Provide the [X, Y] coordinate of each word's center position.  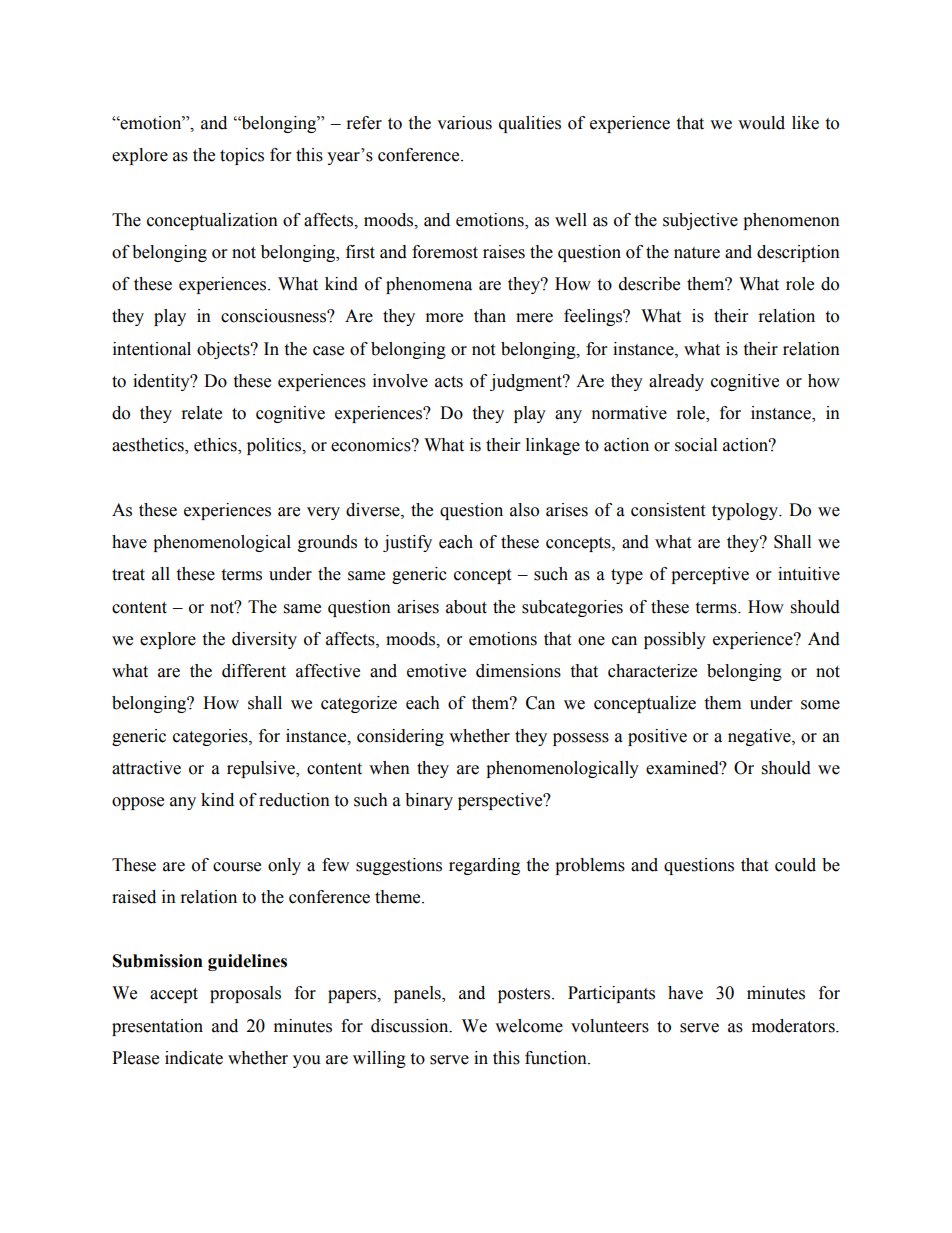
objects [224, 350]
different [254, 671]
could [795, 865]
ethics [216, 446]
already [676, 382]
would [761, 123]
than [490, 316]
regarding [484, 866]
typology [746, 511]
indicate [194, 1058]
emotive [436, 671]
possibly [675, 640]
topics [242, 156]
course [237, 867]
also [524, 510]
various [464, 123]
